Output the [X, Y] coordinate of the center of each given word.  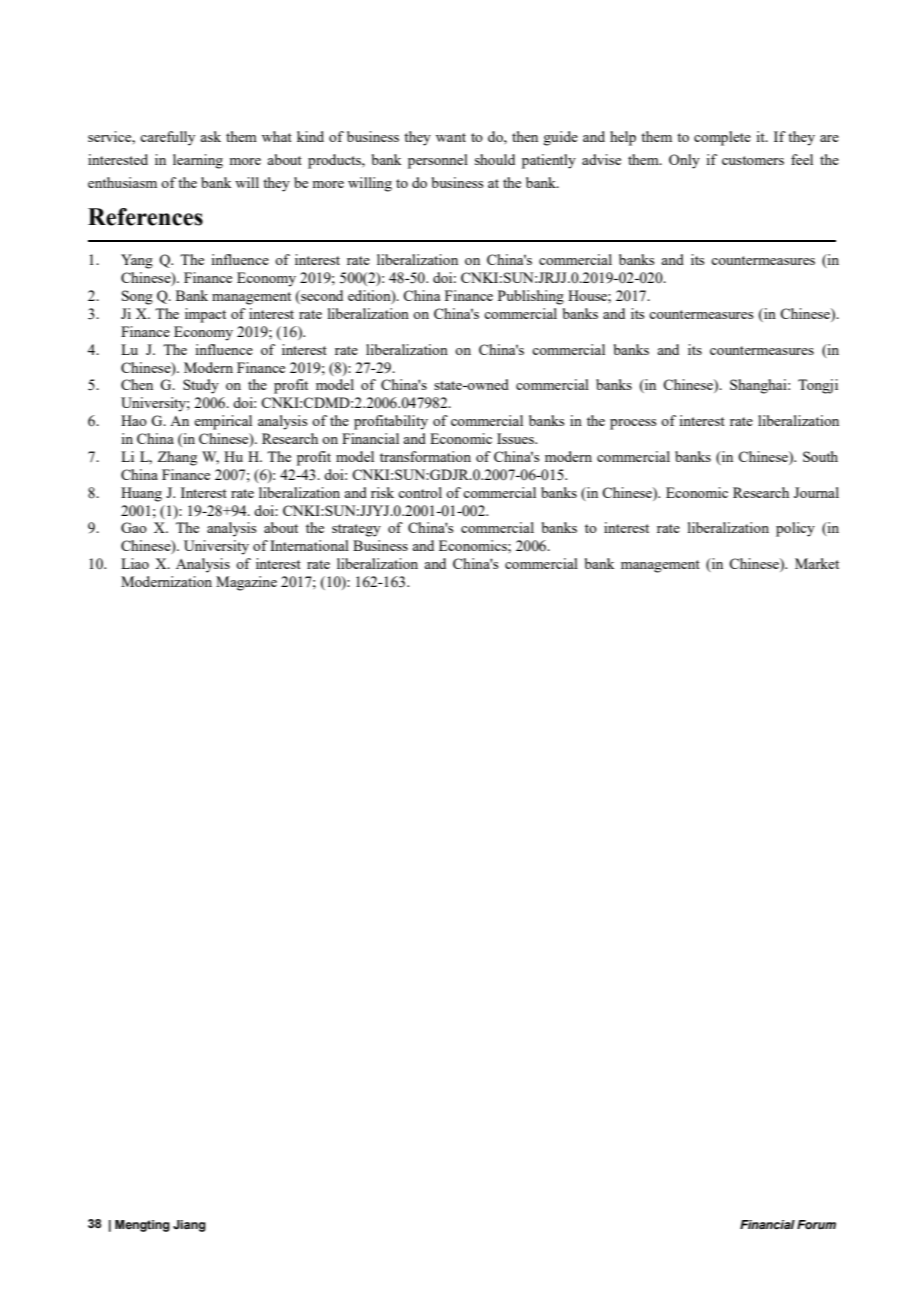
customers [753, 160]
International [309, 545]
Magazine [246, 583]
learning [198, 161]
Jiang [189, 1226]
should [495, 159]
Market [817, 563]
